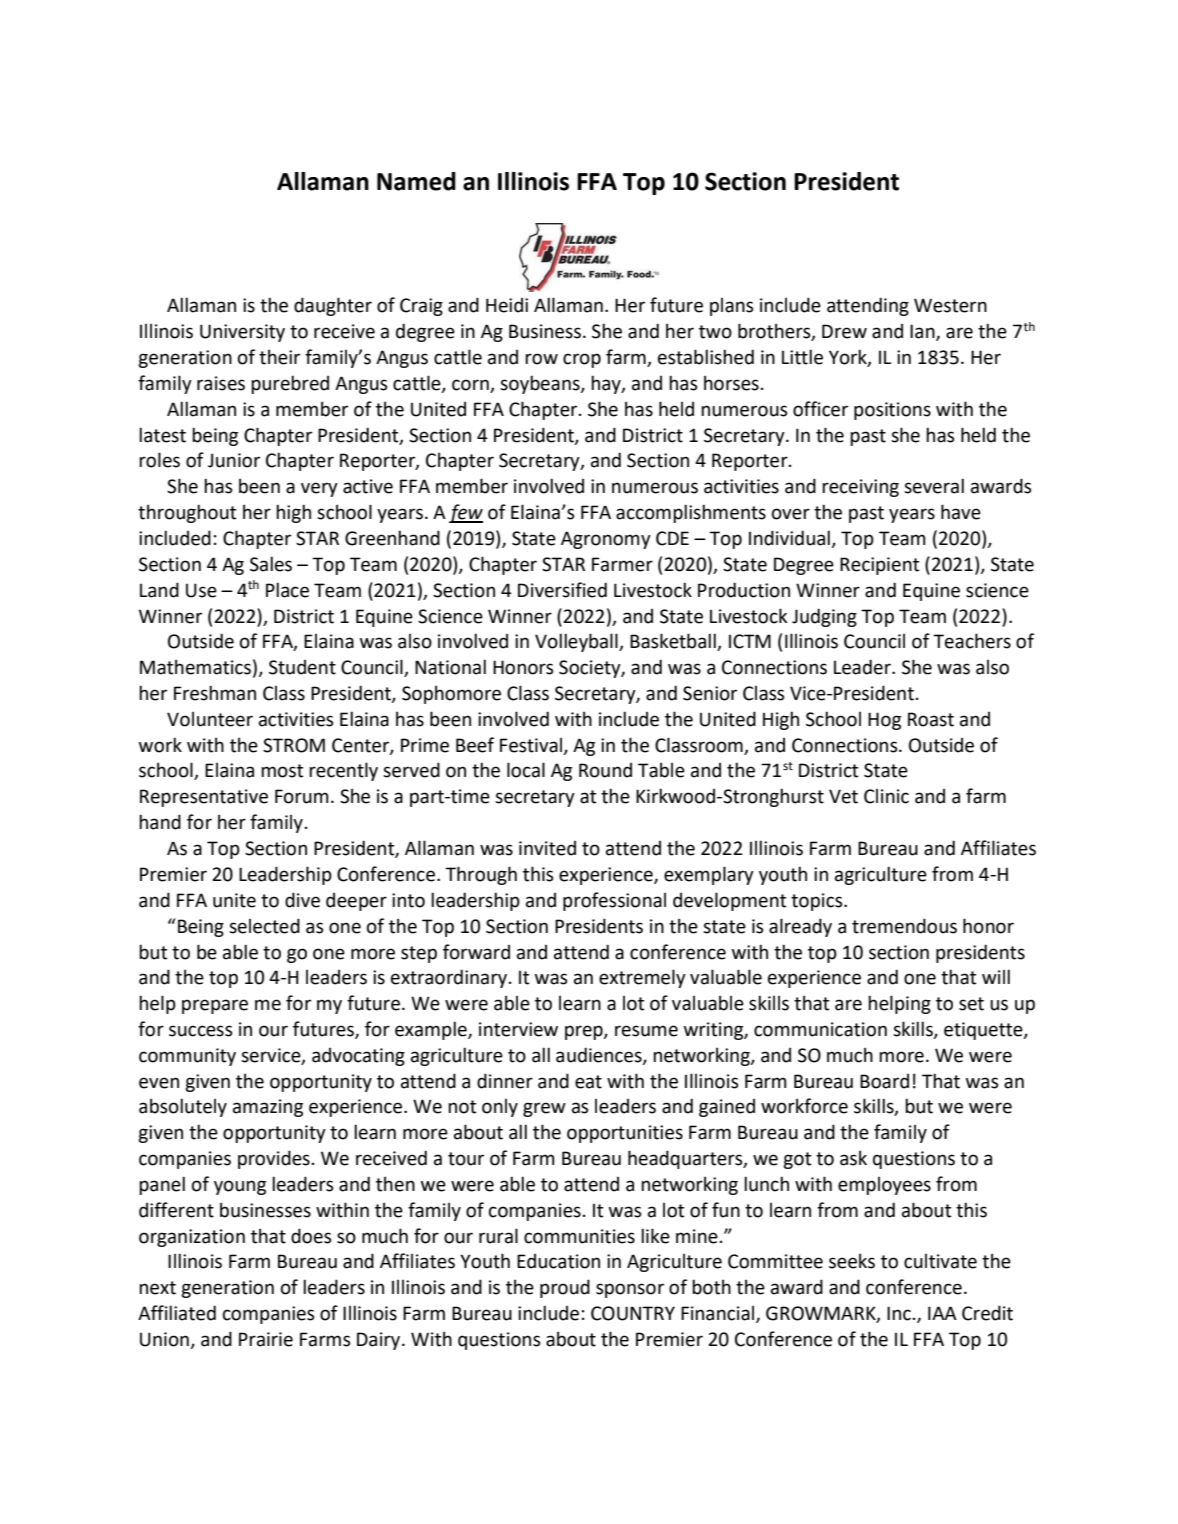  I want to click on Western, so click(950, 305).
